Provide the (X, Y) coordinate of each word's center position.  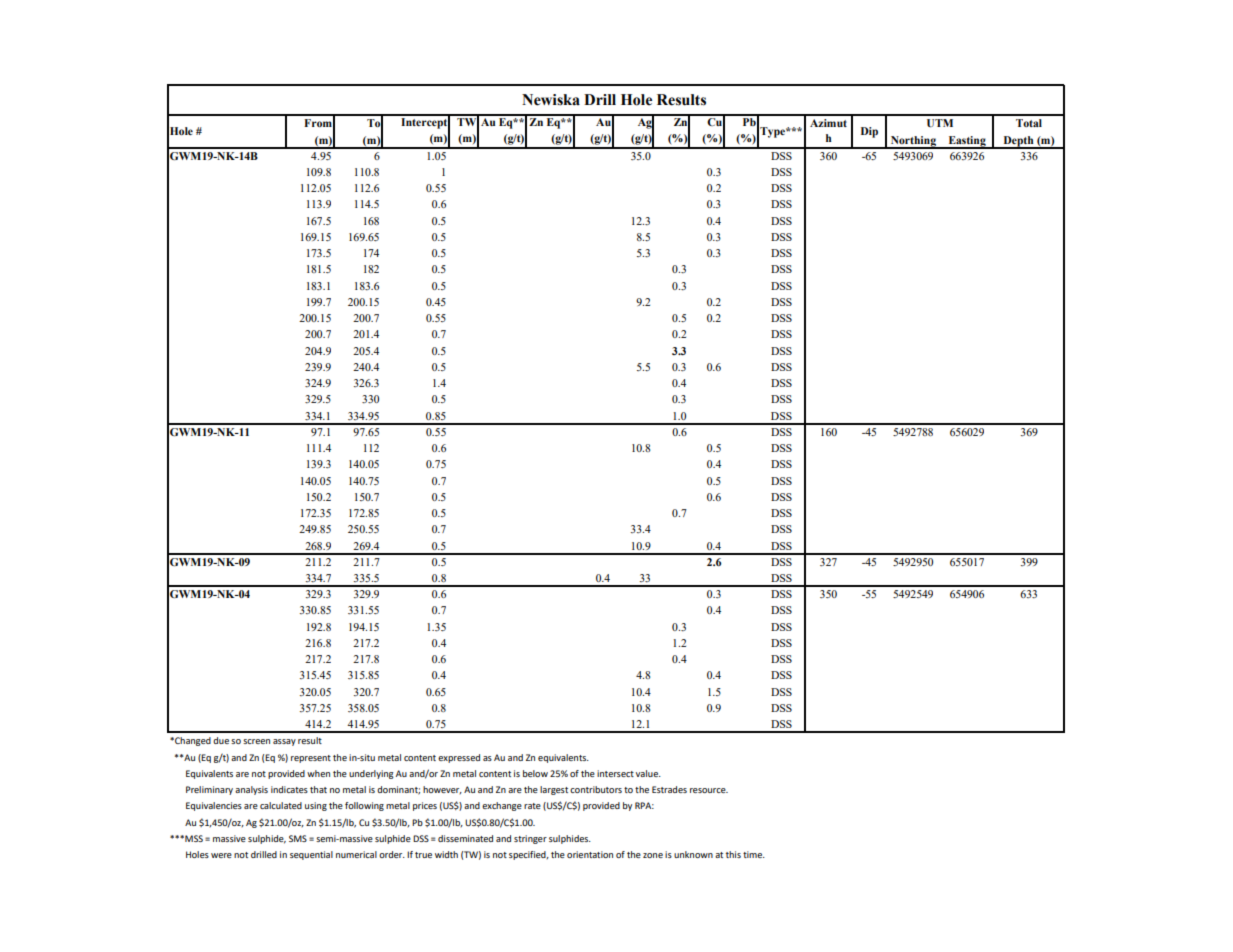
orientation (590, 854)
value (648, 773)
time (753, 854)
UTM (940, 123)
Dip (869, 132)
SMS (298, 838)
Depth (1018, 142)
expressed (459, 758)
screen (256, 741)
